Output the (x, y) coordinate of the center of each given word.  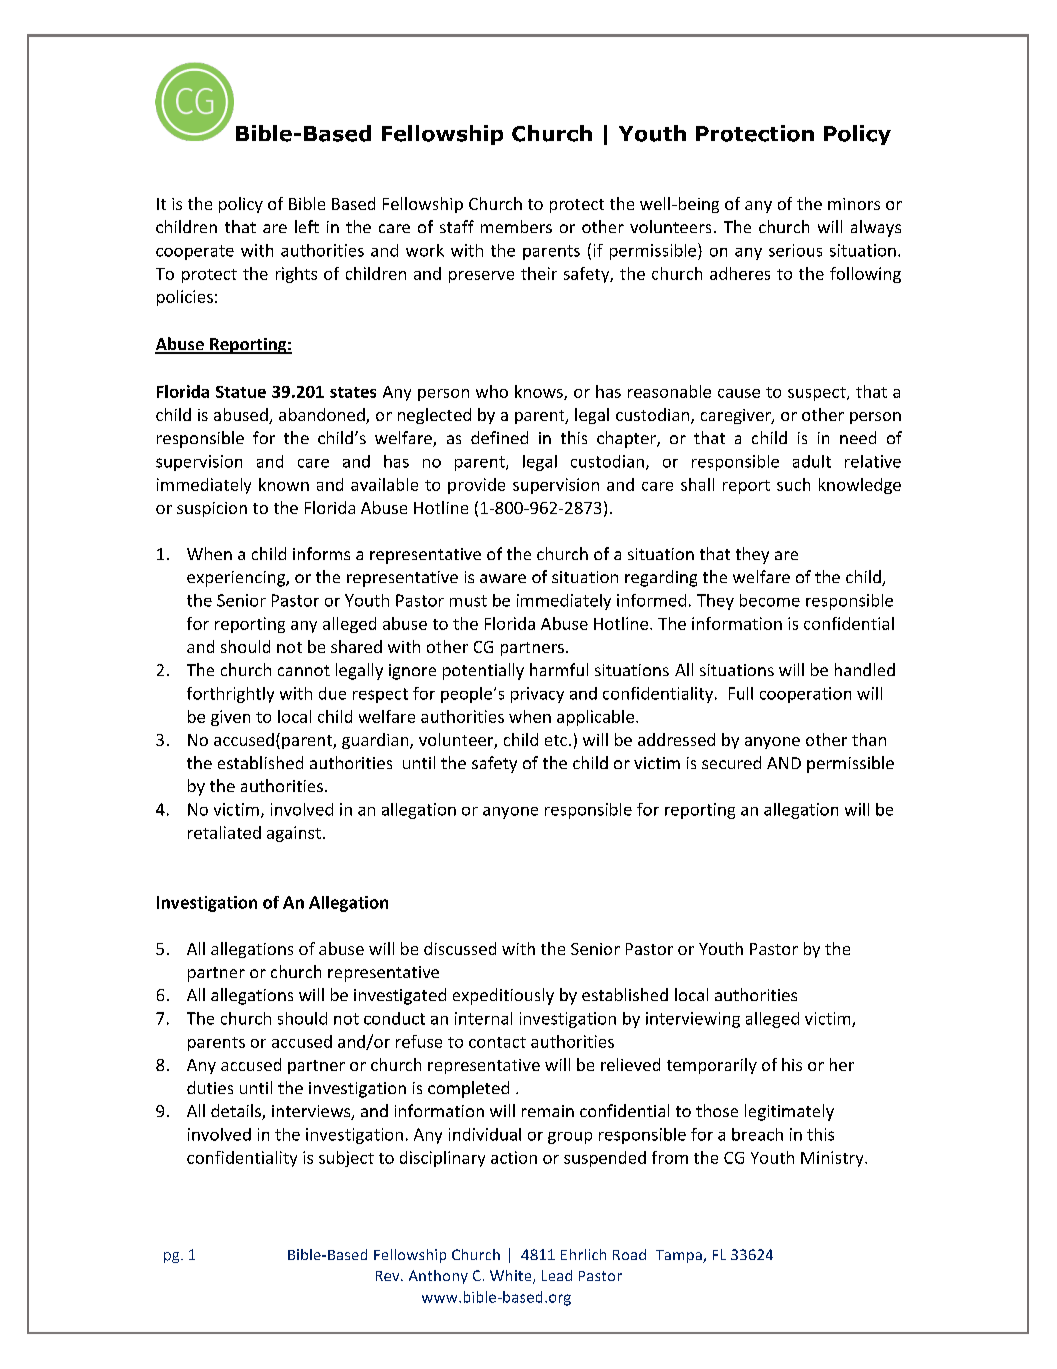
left (307, 226)
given (230, 718)
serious (795, 250)
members (516, 226)
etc (556, 740)
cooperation (805, 695)
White (512, 1277)
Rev (389, 1276)
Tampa (680, 1256)
